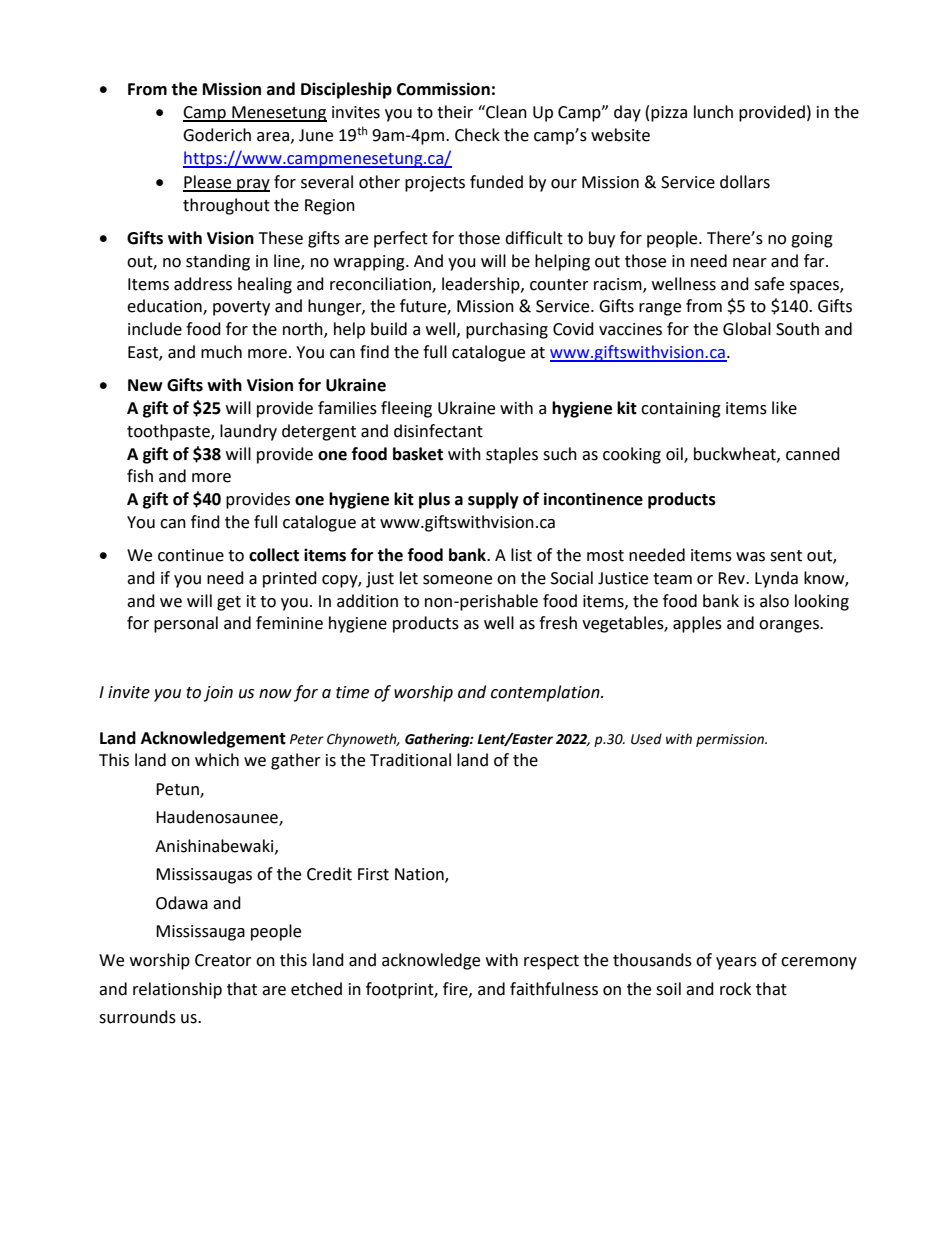  I want to click on apples, so click(697, 624).
